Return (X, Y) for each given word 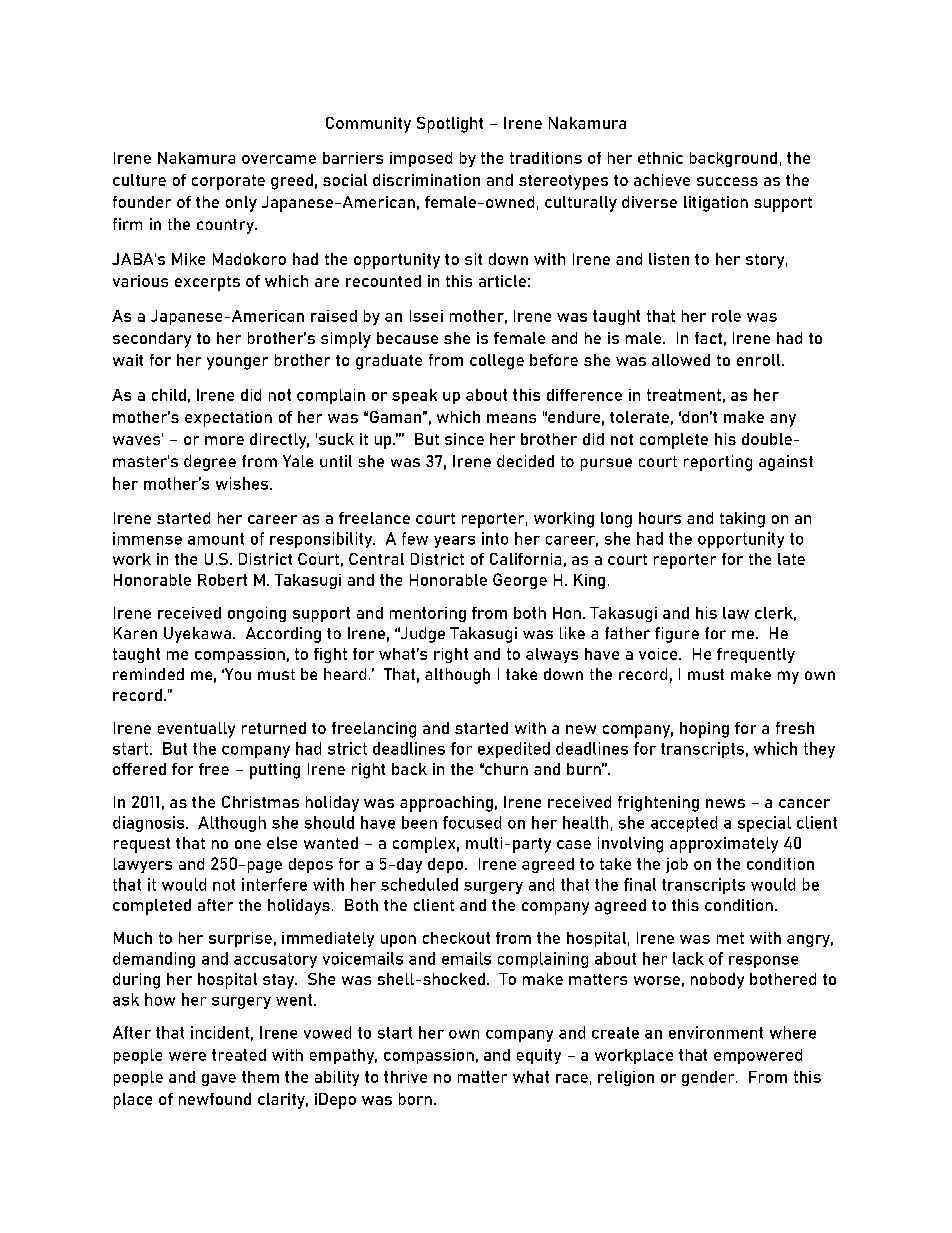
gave (219, 1080)
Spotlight (450, 125)
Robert (222, 580)
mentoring (428, 614)
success (727, 181)
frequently (756, 655)
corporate (228, 182)
